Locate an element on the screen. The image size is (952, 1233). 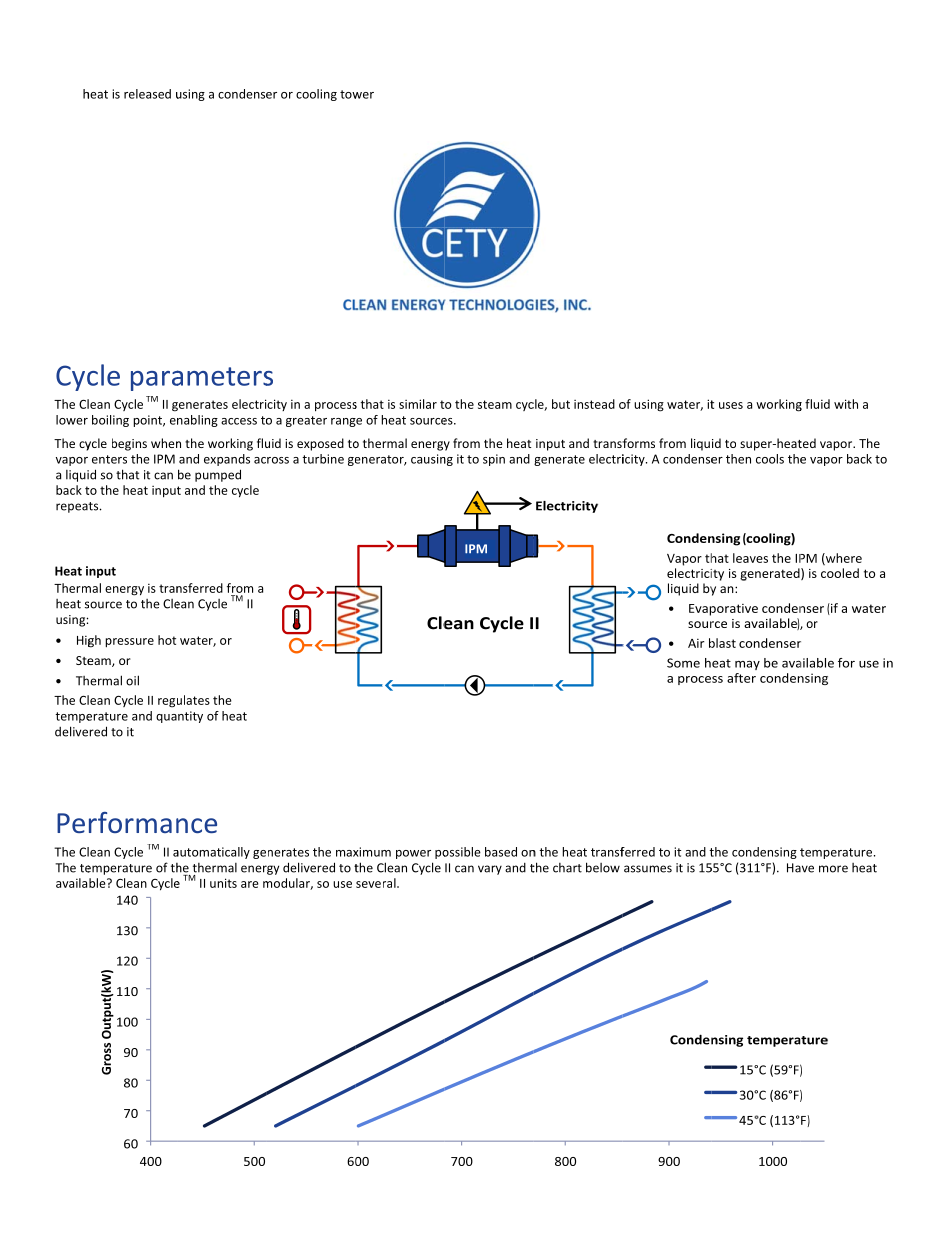
vary is located at coordinates (490, 870).
